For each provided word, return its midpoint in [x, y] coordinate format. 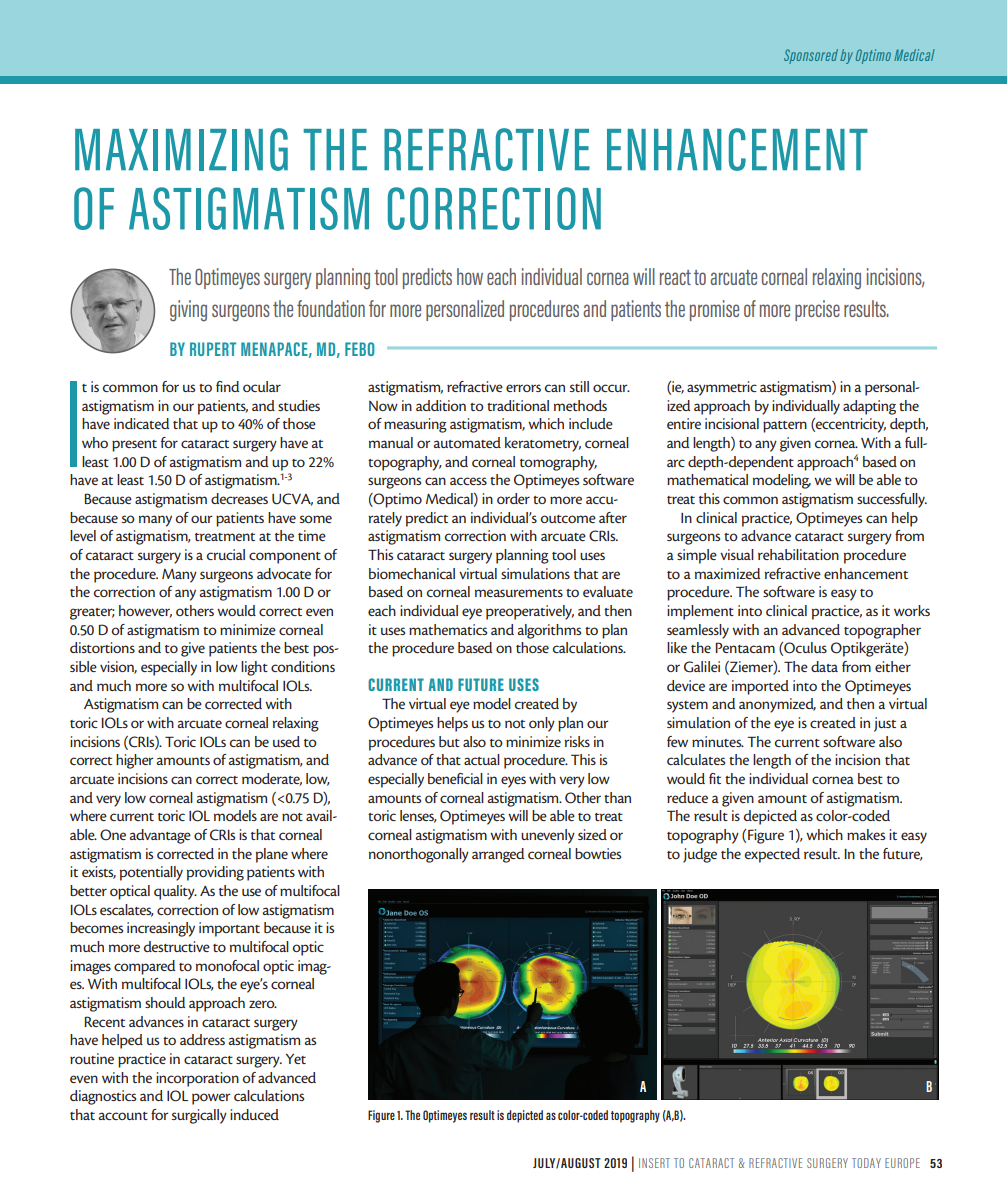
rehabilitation [798, 554]
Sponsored [811, 56]
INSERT [654, 1163]
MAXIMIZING [181, 149]
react [675, 277]
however [145, 611]
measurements [519, 593]
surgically [199, 1116]
